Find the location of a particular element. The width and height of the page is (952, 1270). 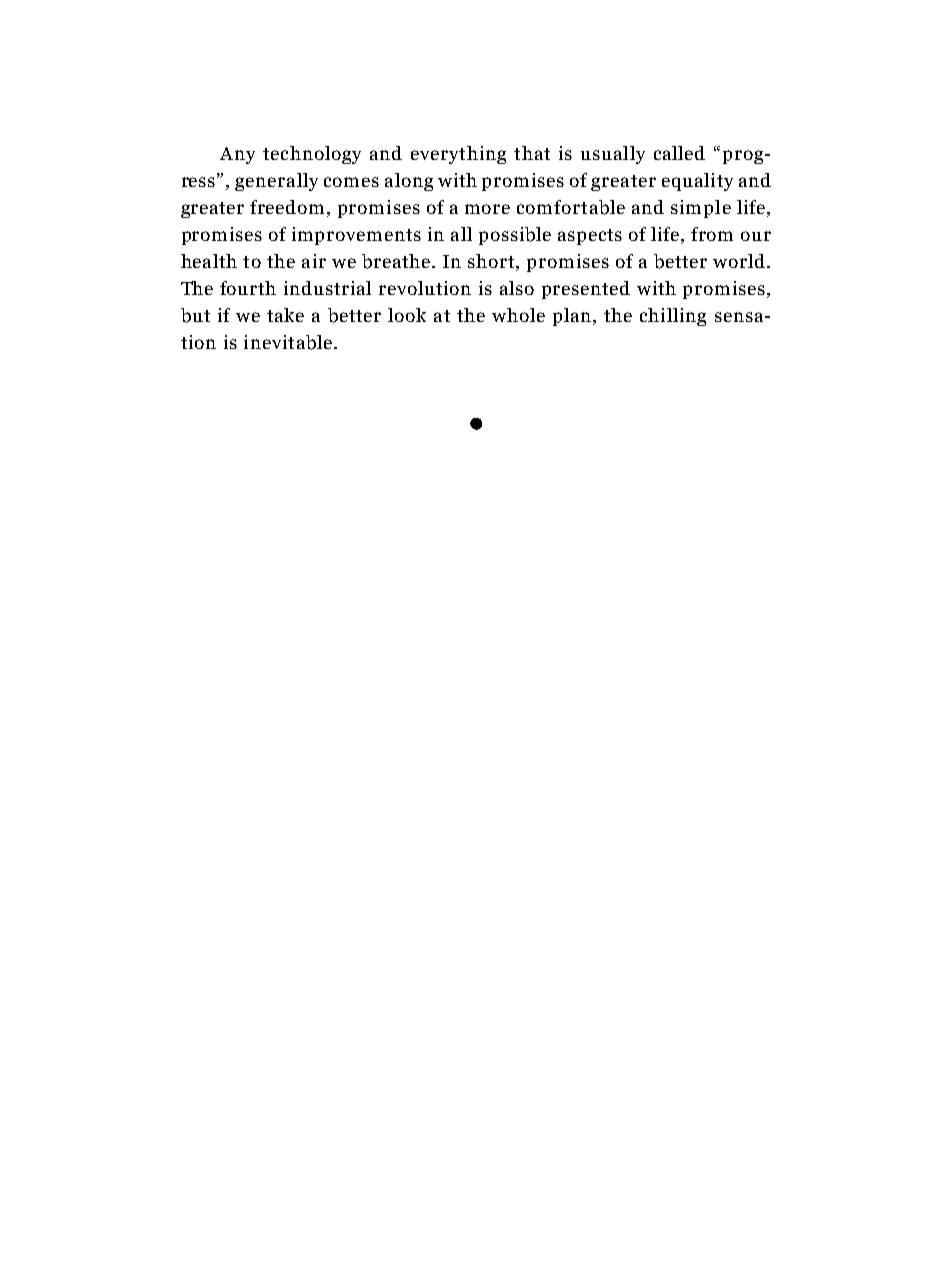

everything is located at coordinates (458, 155).
